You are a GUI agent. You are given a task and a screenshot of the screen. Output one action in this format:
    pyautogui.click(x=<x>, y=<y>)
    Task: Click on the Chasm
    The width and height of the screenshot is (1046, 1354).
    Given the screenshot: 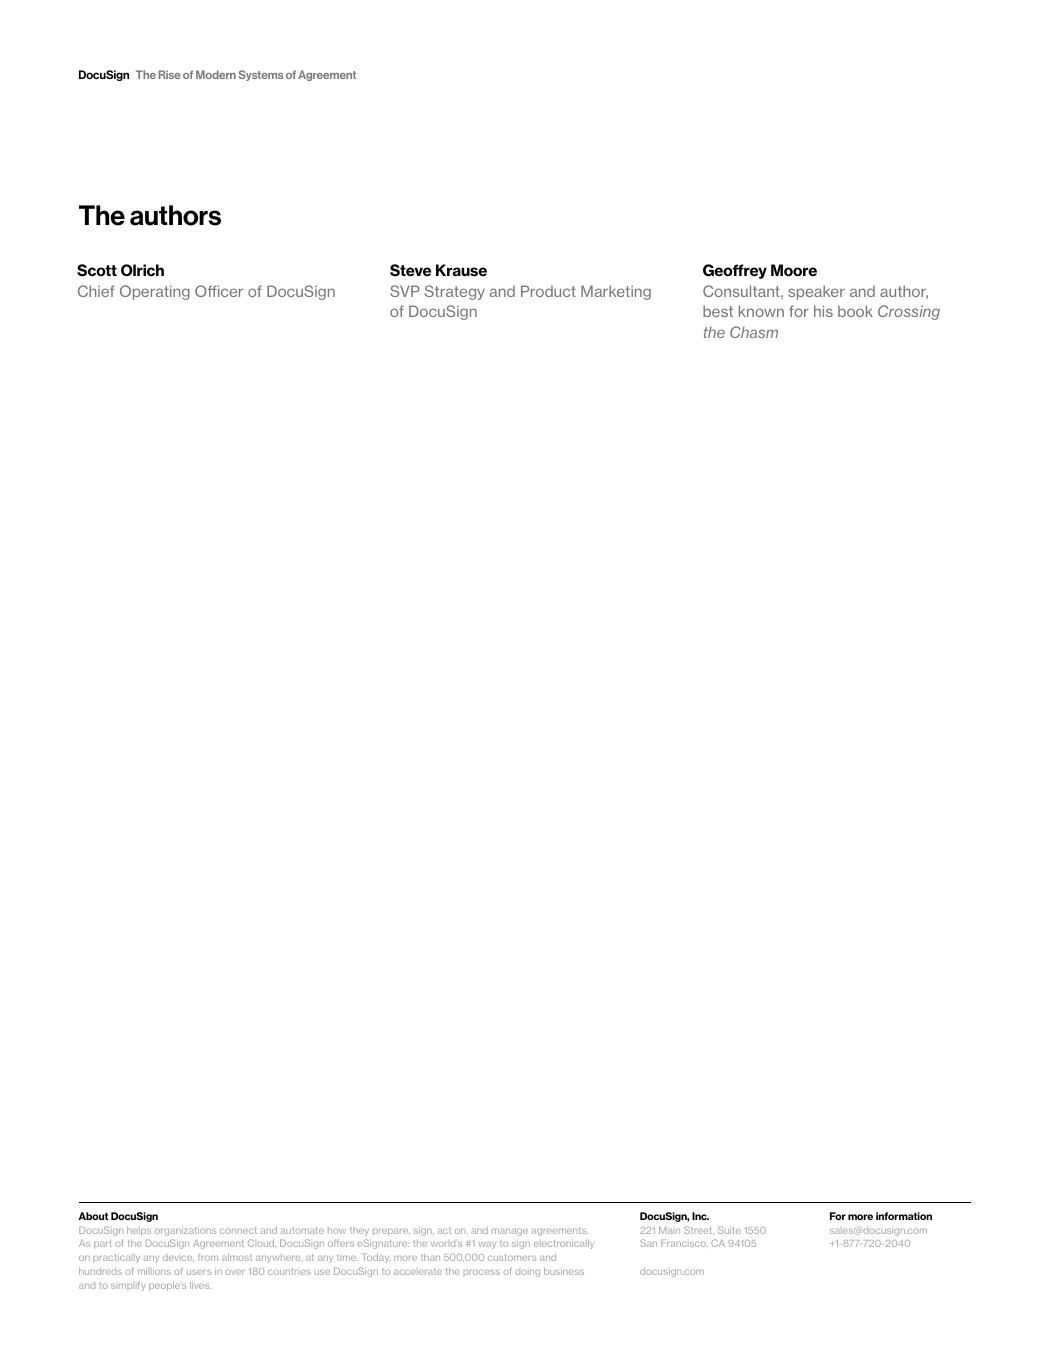 What is the action you would take?
    pyautogui.click(x=754, y=332)
